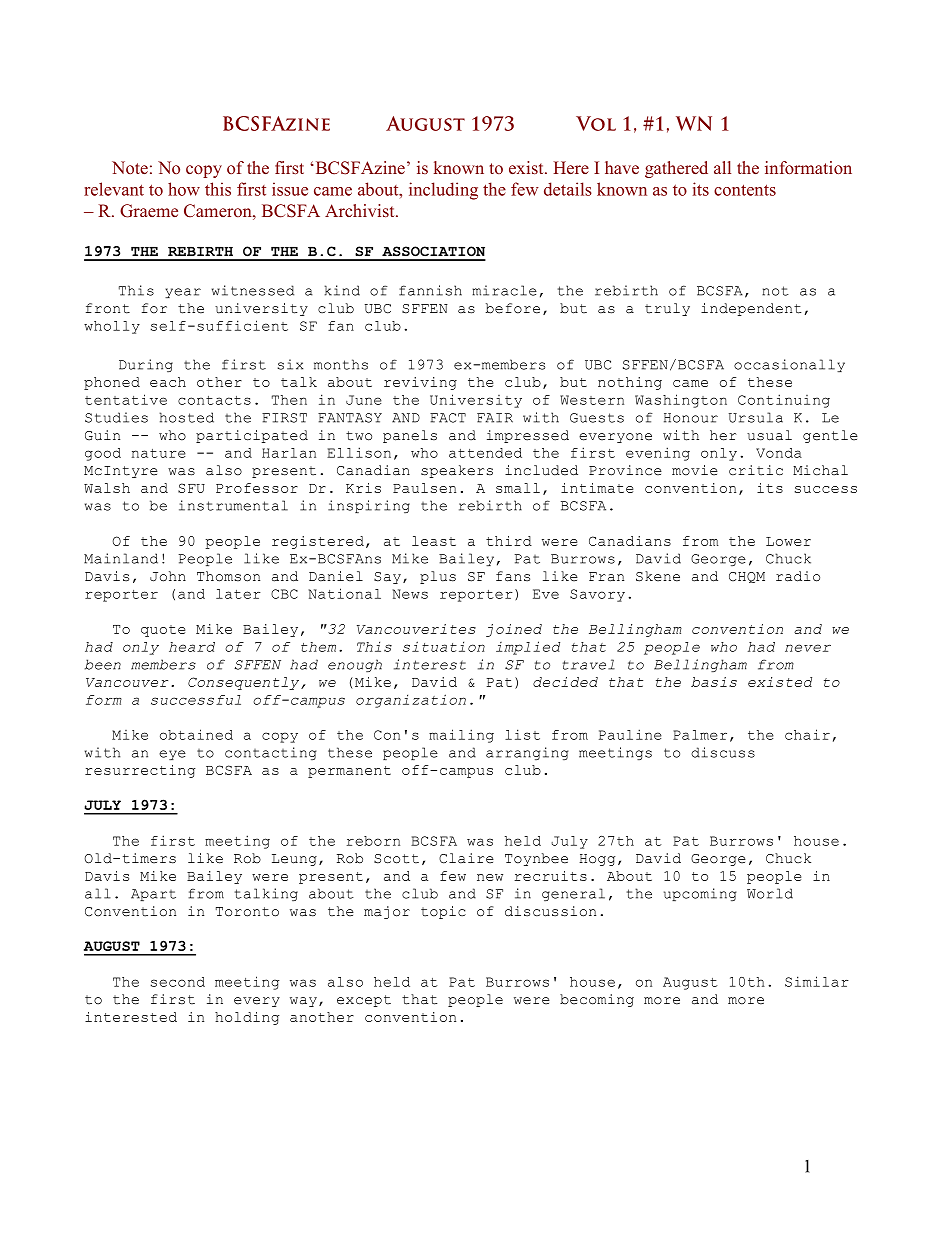 This screenshot has height=1233, width=952. Describe the element at coordinates (798, 576) in the screenshot. I see `radio` at that location.
